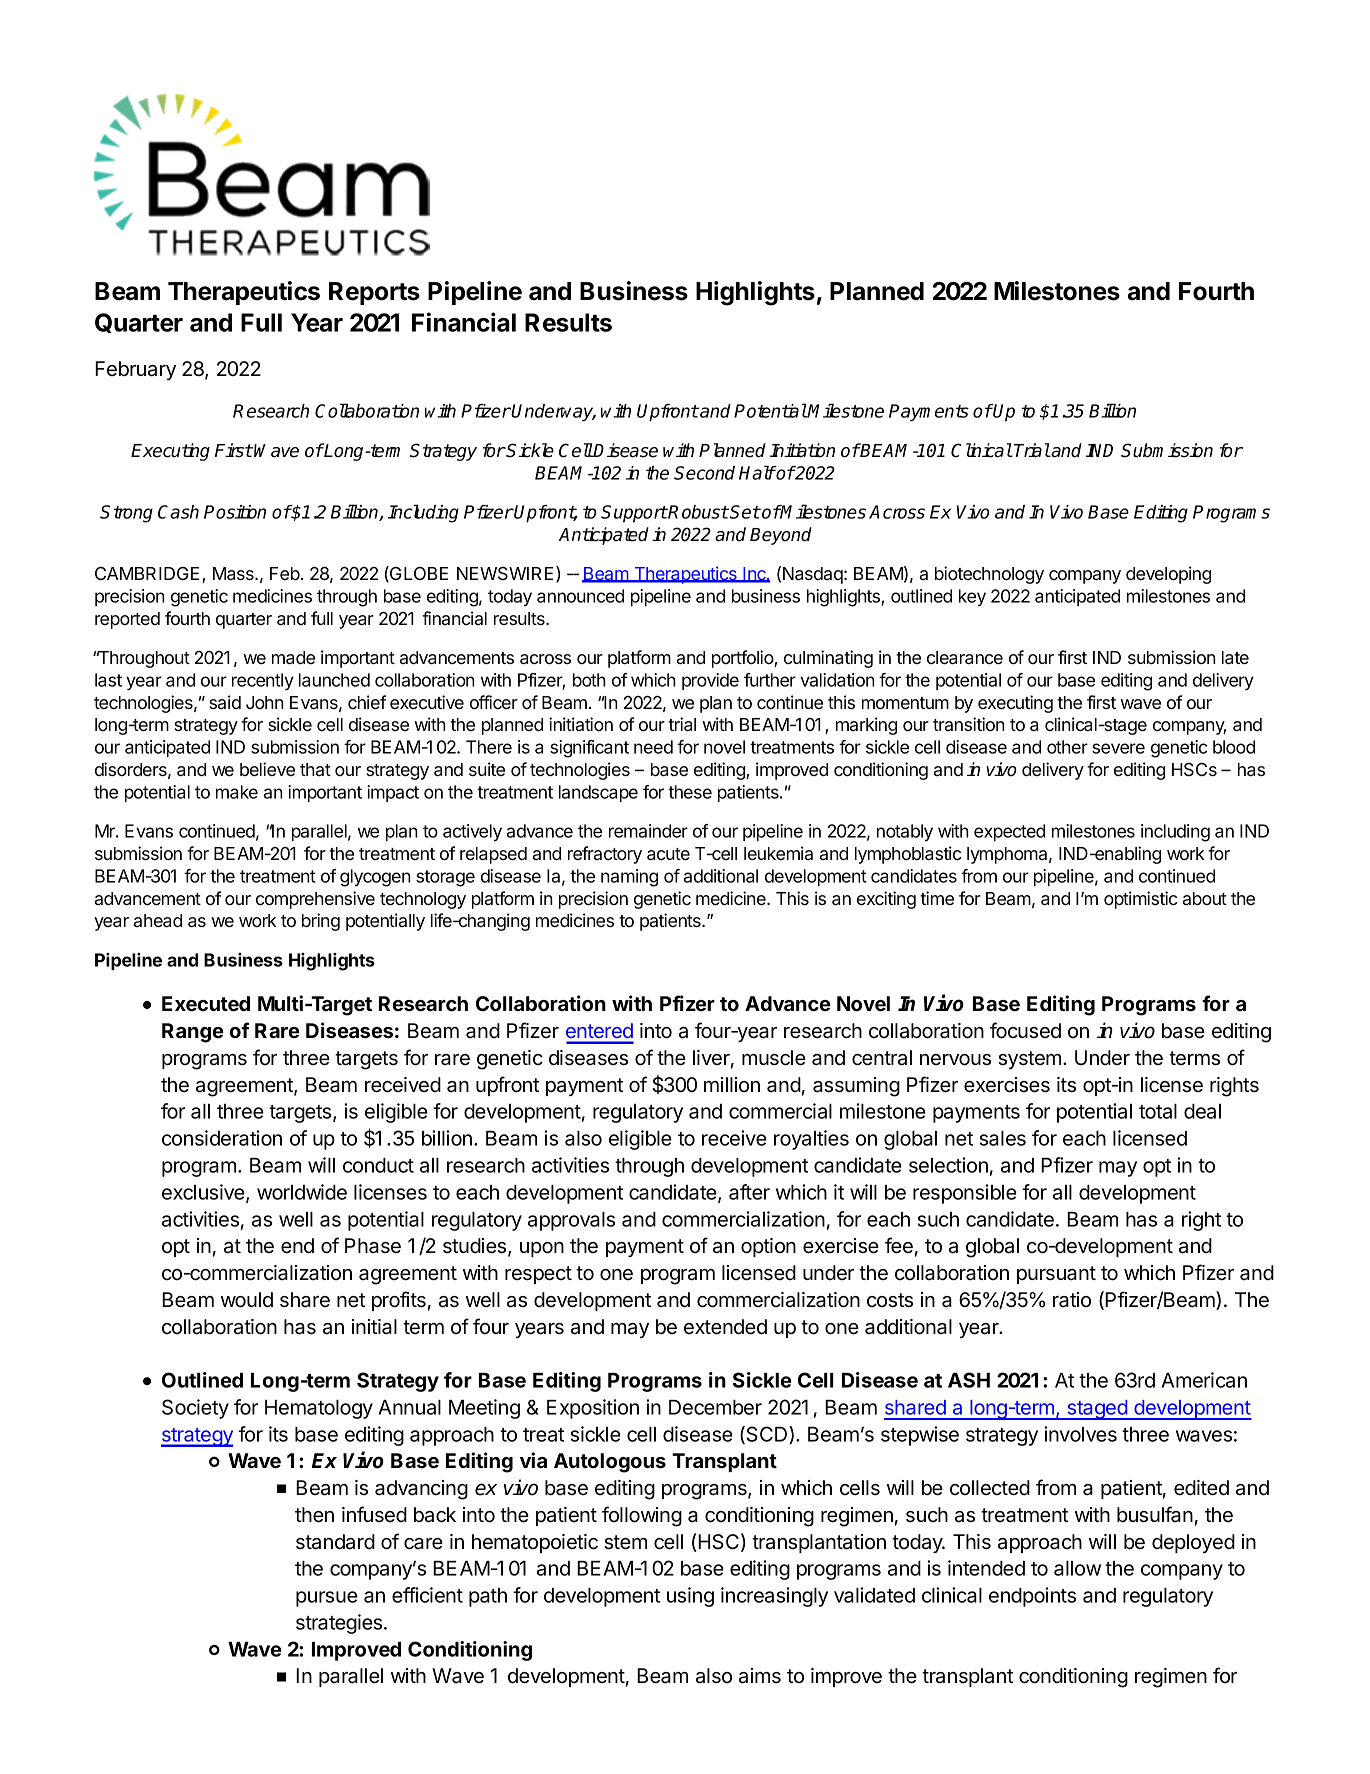 The height and width of the image is (1774, 1370). I want to click on severe, so click(1118, 748).
